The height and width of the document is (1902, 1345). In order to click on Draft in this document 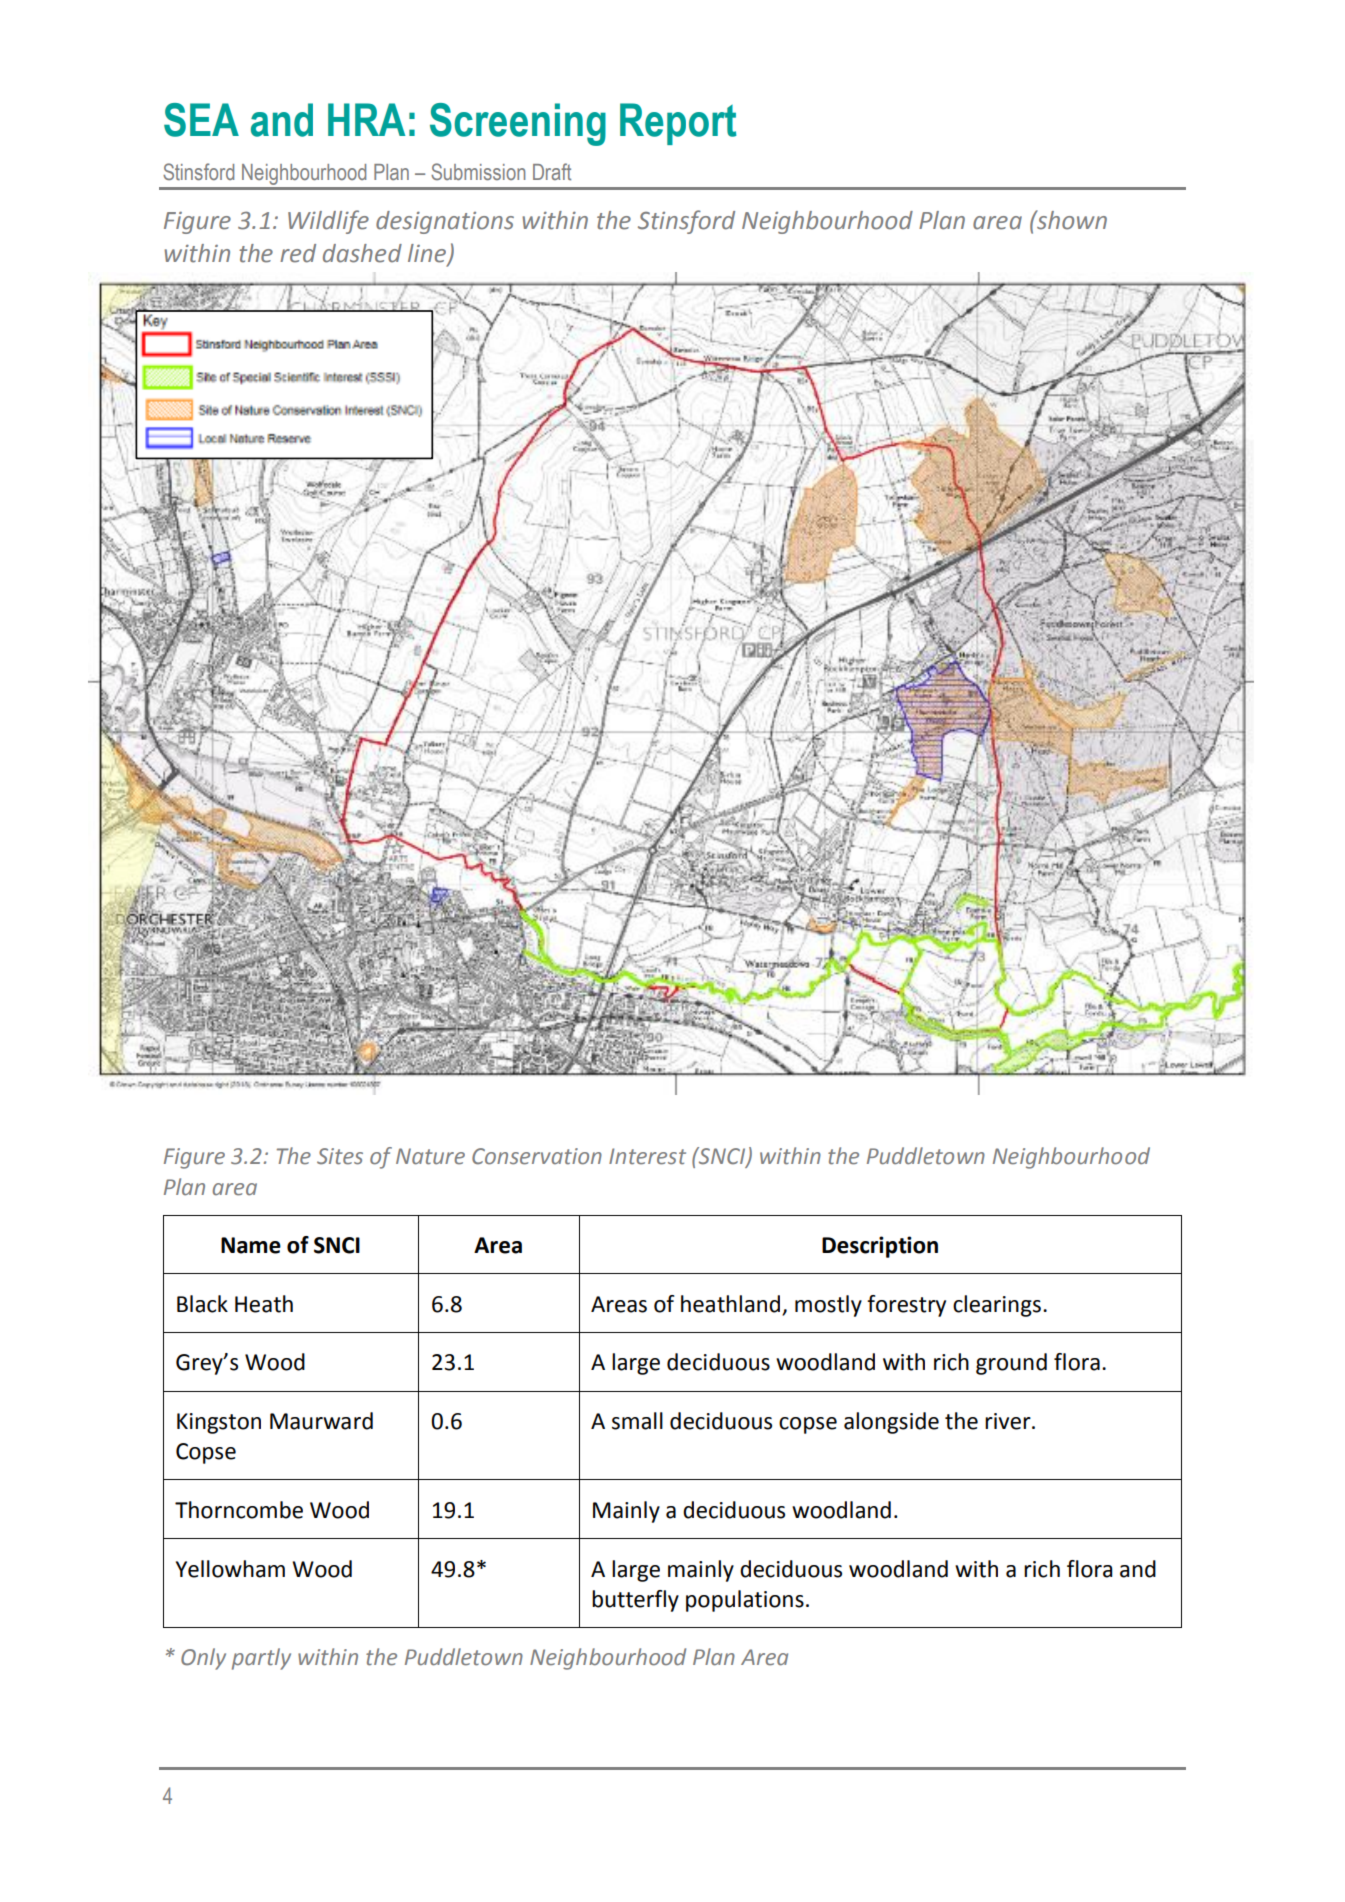, I will do `click(552, 172)`.
